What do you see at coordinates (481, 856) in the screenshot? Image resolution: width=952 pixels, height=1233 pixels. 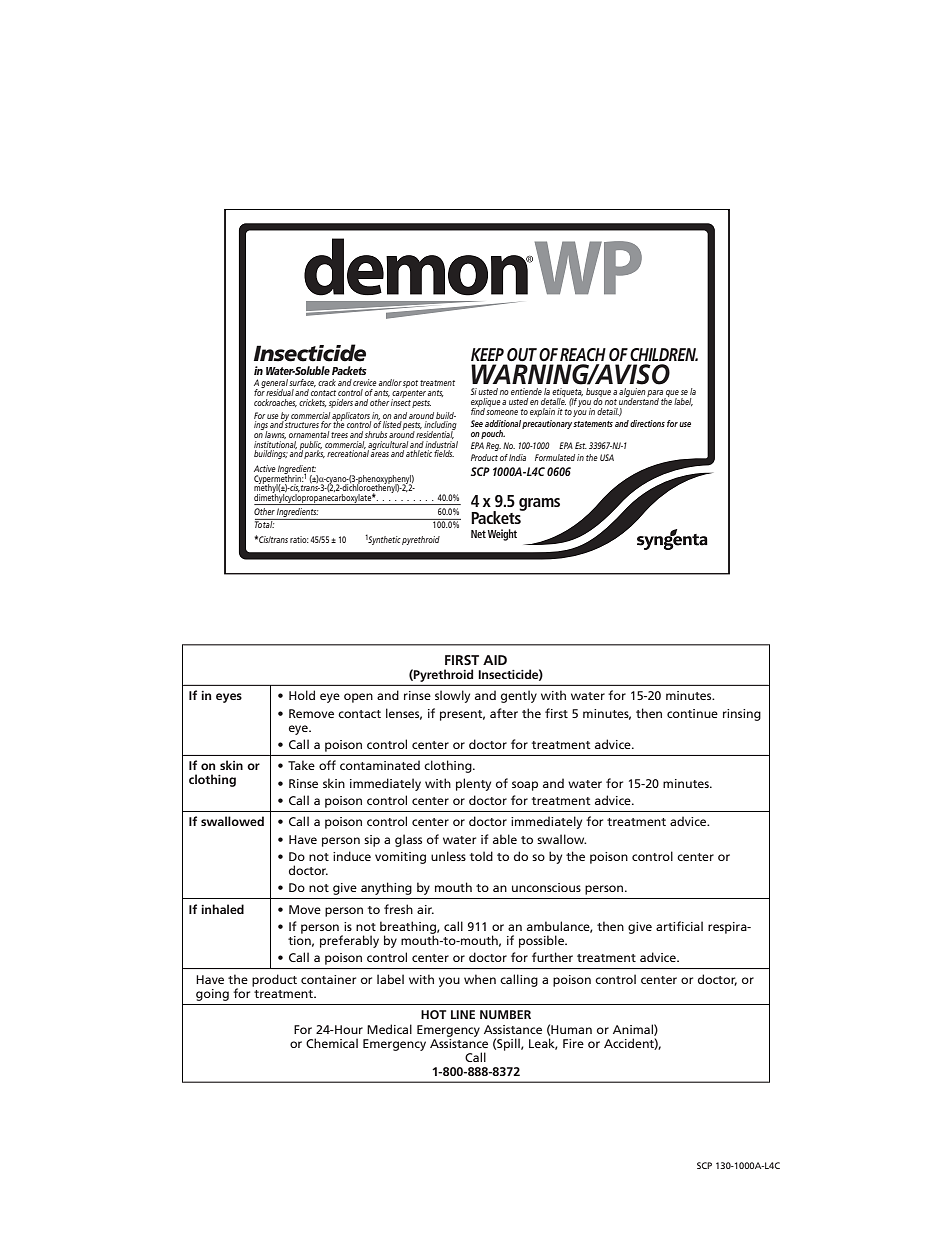 I see `told` at bounding box center [481, 856].
